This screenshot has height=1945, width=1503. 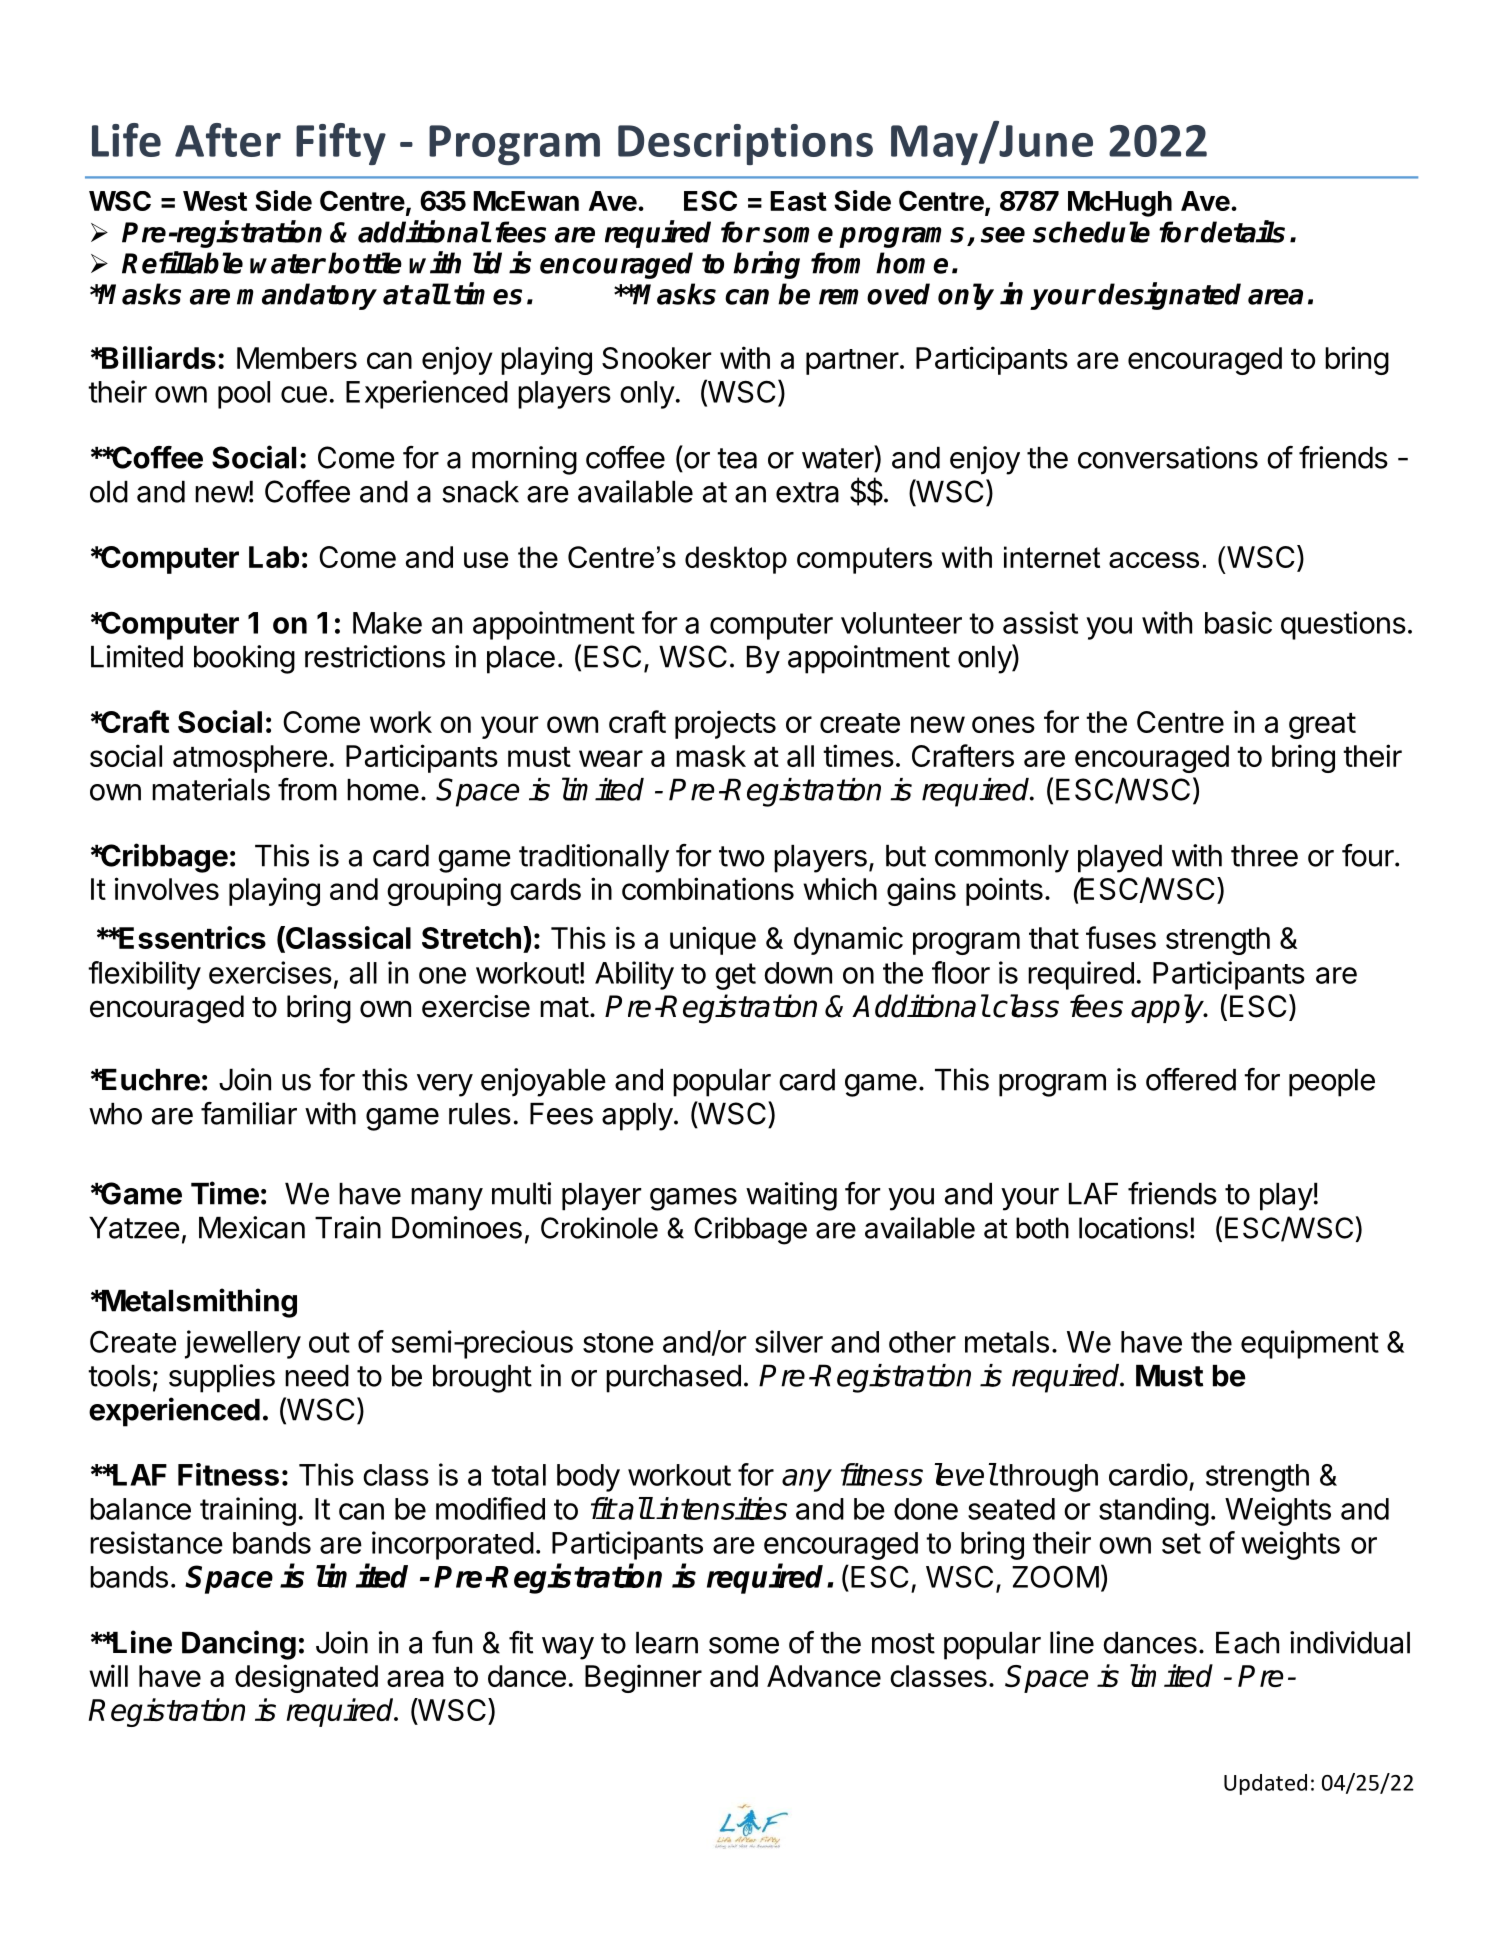 What do you see at coordinates (239, 1645) in the screenshot?
I see `Dancing` at bounding box center [239, 1645].
